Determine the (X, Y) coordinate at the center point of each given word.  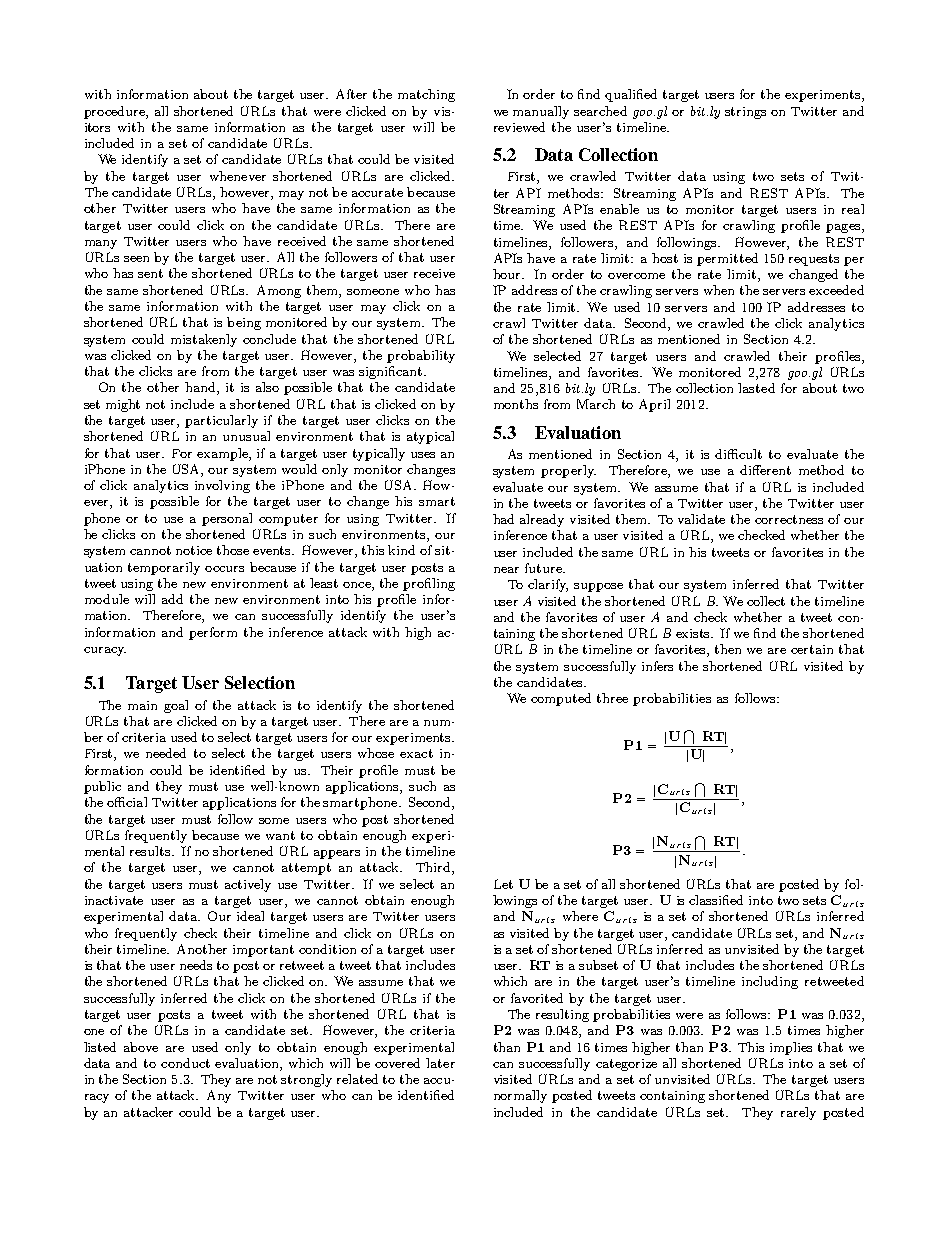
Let (503, 884)
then (728, 649)
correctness (789, 519)
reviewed (519, 127)
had (503, 519)
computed (561, 699)
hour (508, 274)
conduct (185, 1063)
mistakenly (204, 340)
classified (716, 900)
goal (176, 706)
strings (745, 113)
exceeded (836, 290)
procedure (115, 112)
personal (227, 519)
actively (248, 885)
